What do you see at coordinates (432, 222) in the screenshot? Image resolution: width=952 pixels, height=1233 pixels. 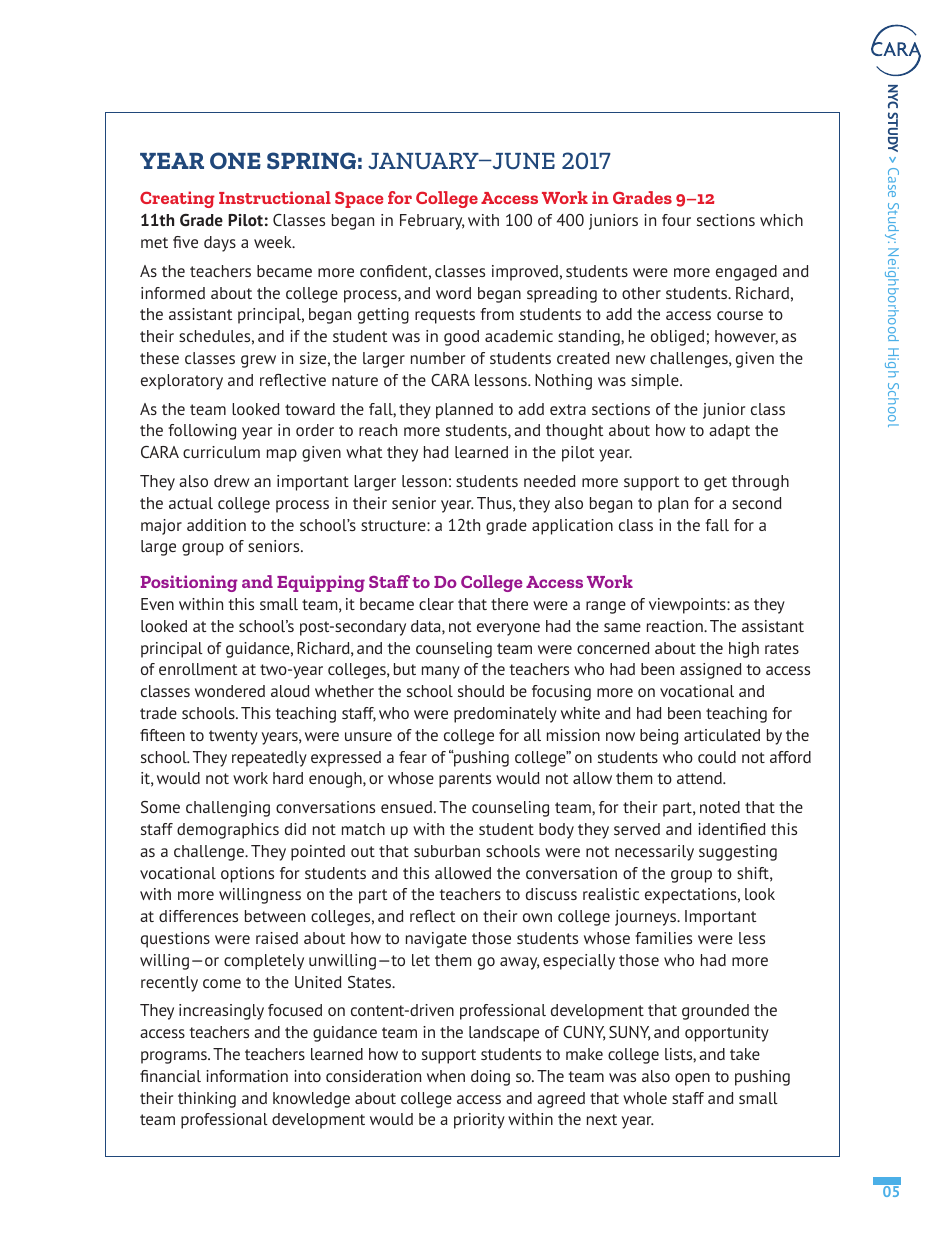 I see `February` at bounding box center [432, 222].
